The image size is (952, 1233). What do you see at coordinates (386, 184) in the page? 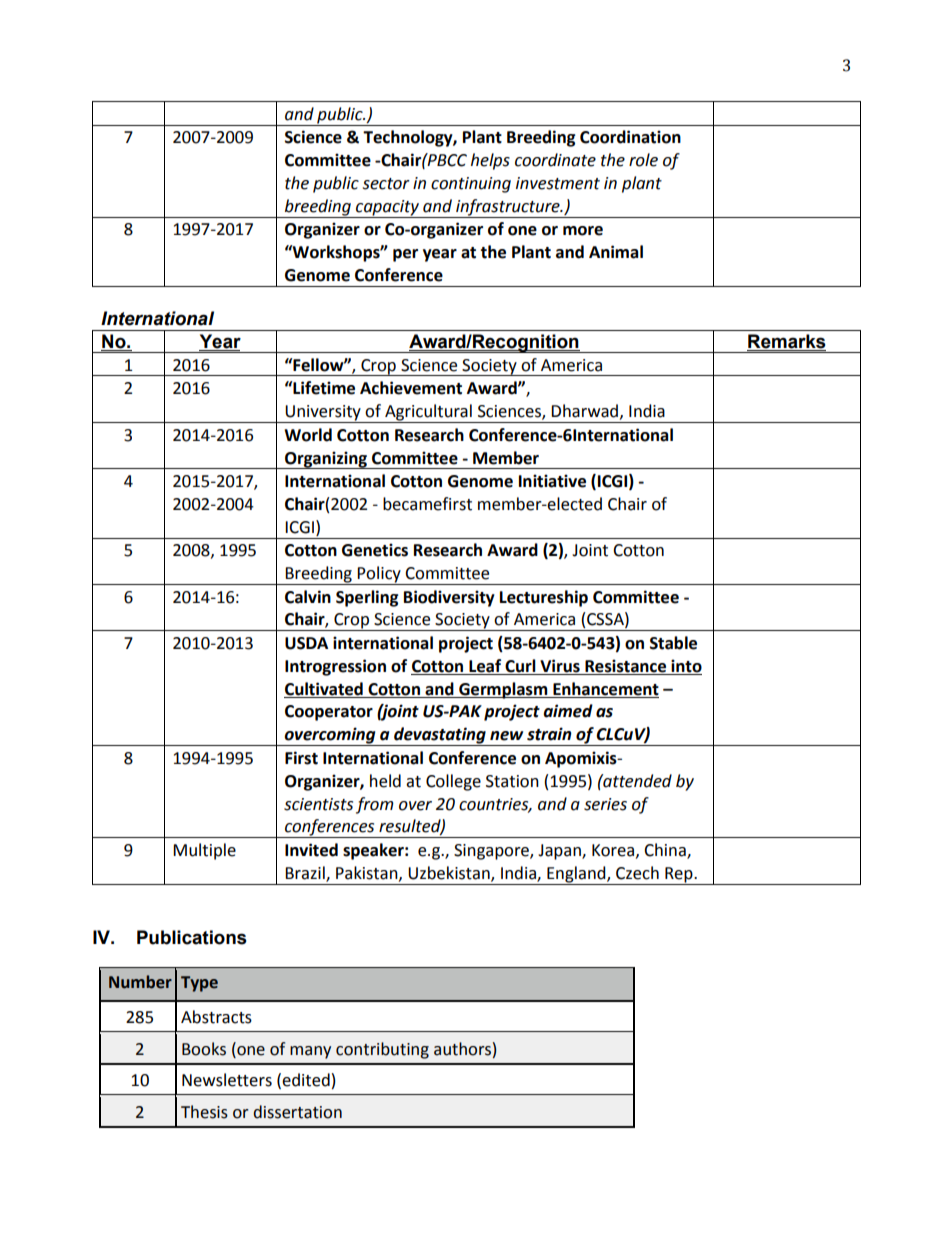
I see `sector` at bounding box center [386, 184].
